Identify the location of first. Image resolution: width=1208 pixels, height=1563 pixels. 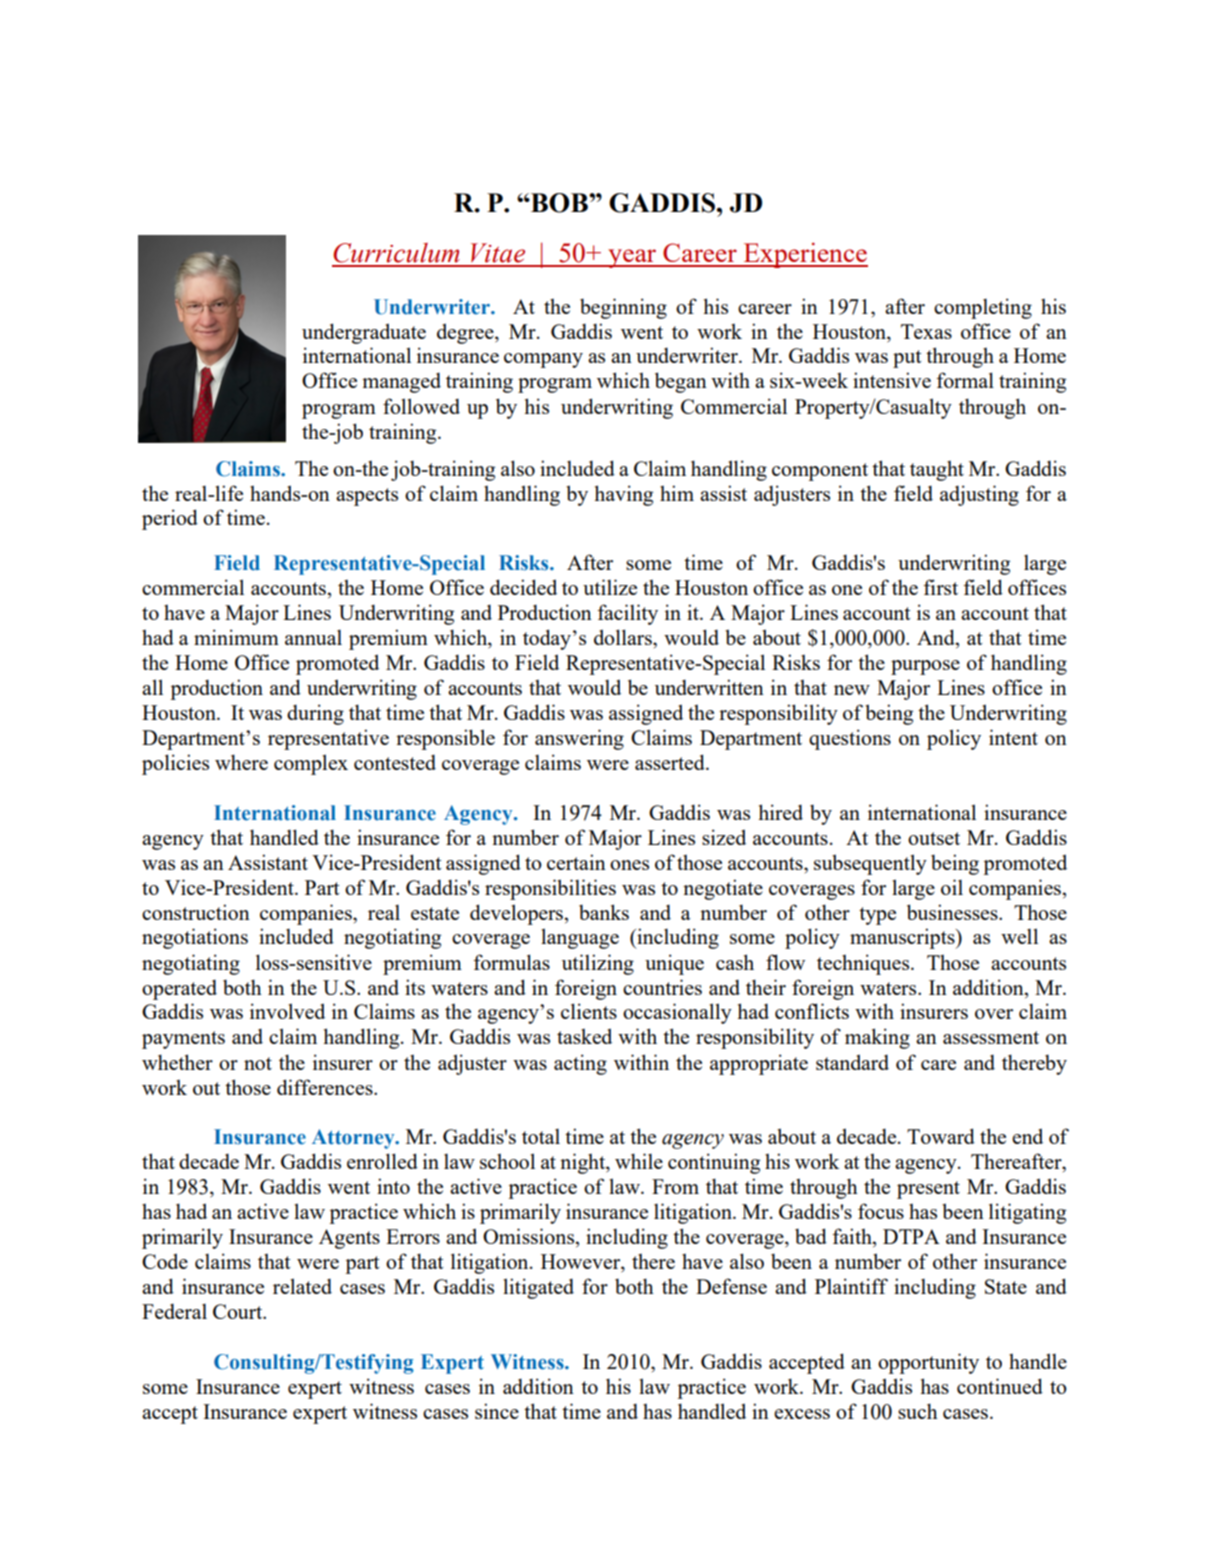
(940, 587).
